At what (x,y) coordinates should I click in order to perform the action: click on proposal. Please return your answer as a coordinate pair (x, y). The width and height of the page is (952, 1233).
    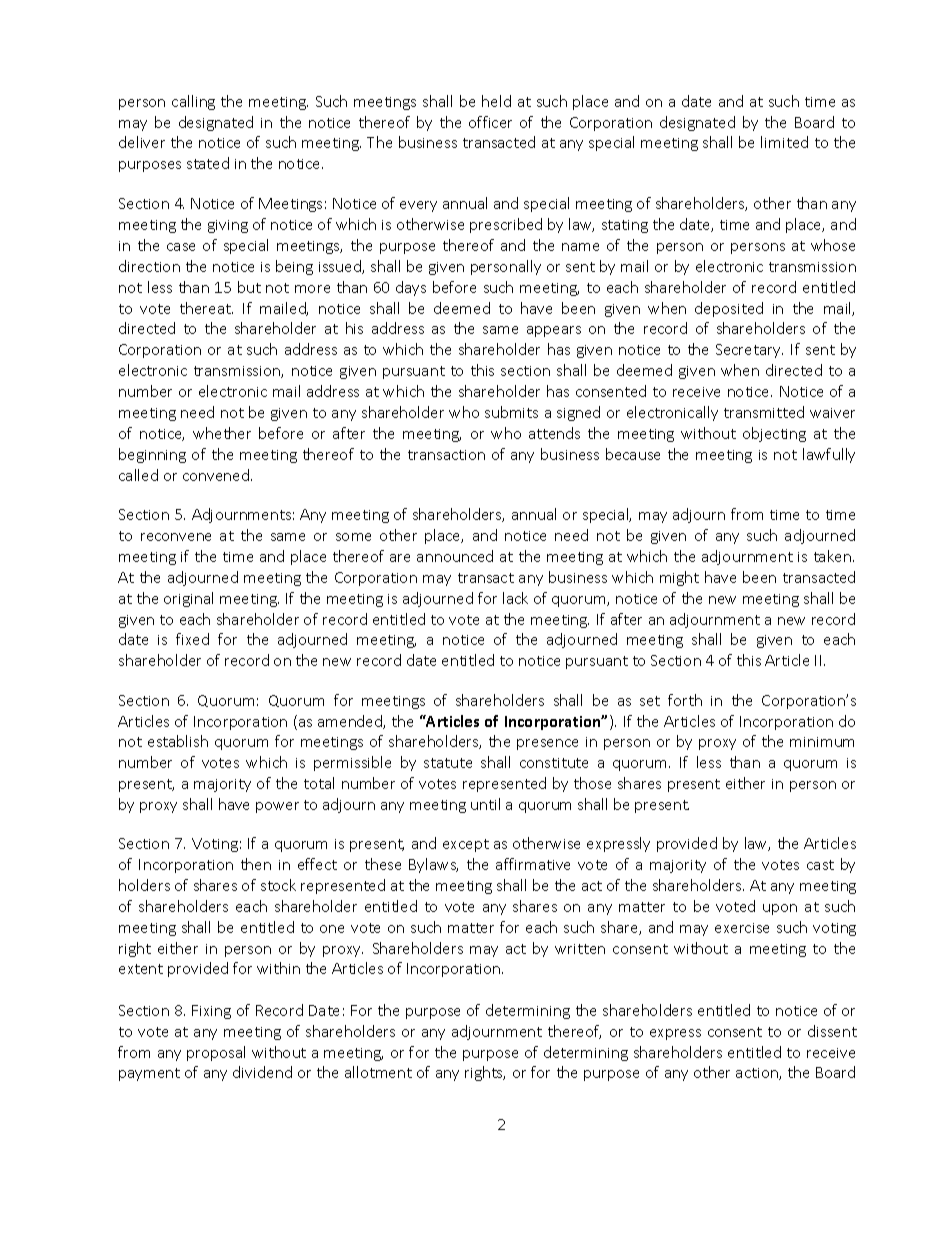
    Looking at the image, I should click on (216, 1053).
